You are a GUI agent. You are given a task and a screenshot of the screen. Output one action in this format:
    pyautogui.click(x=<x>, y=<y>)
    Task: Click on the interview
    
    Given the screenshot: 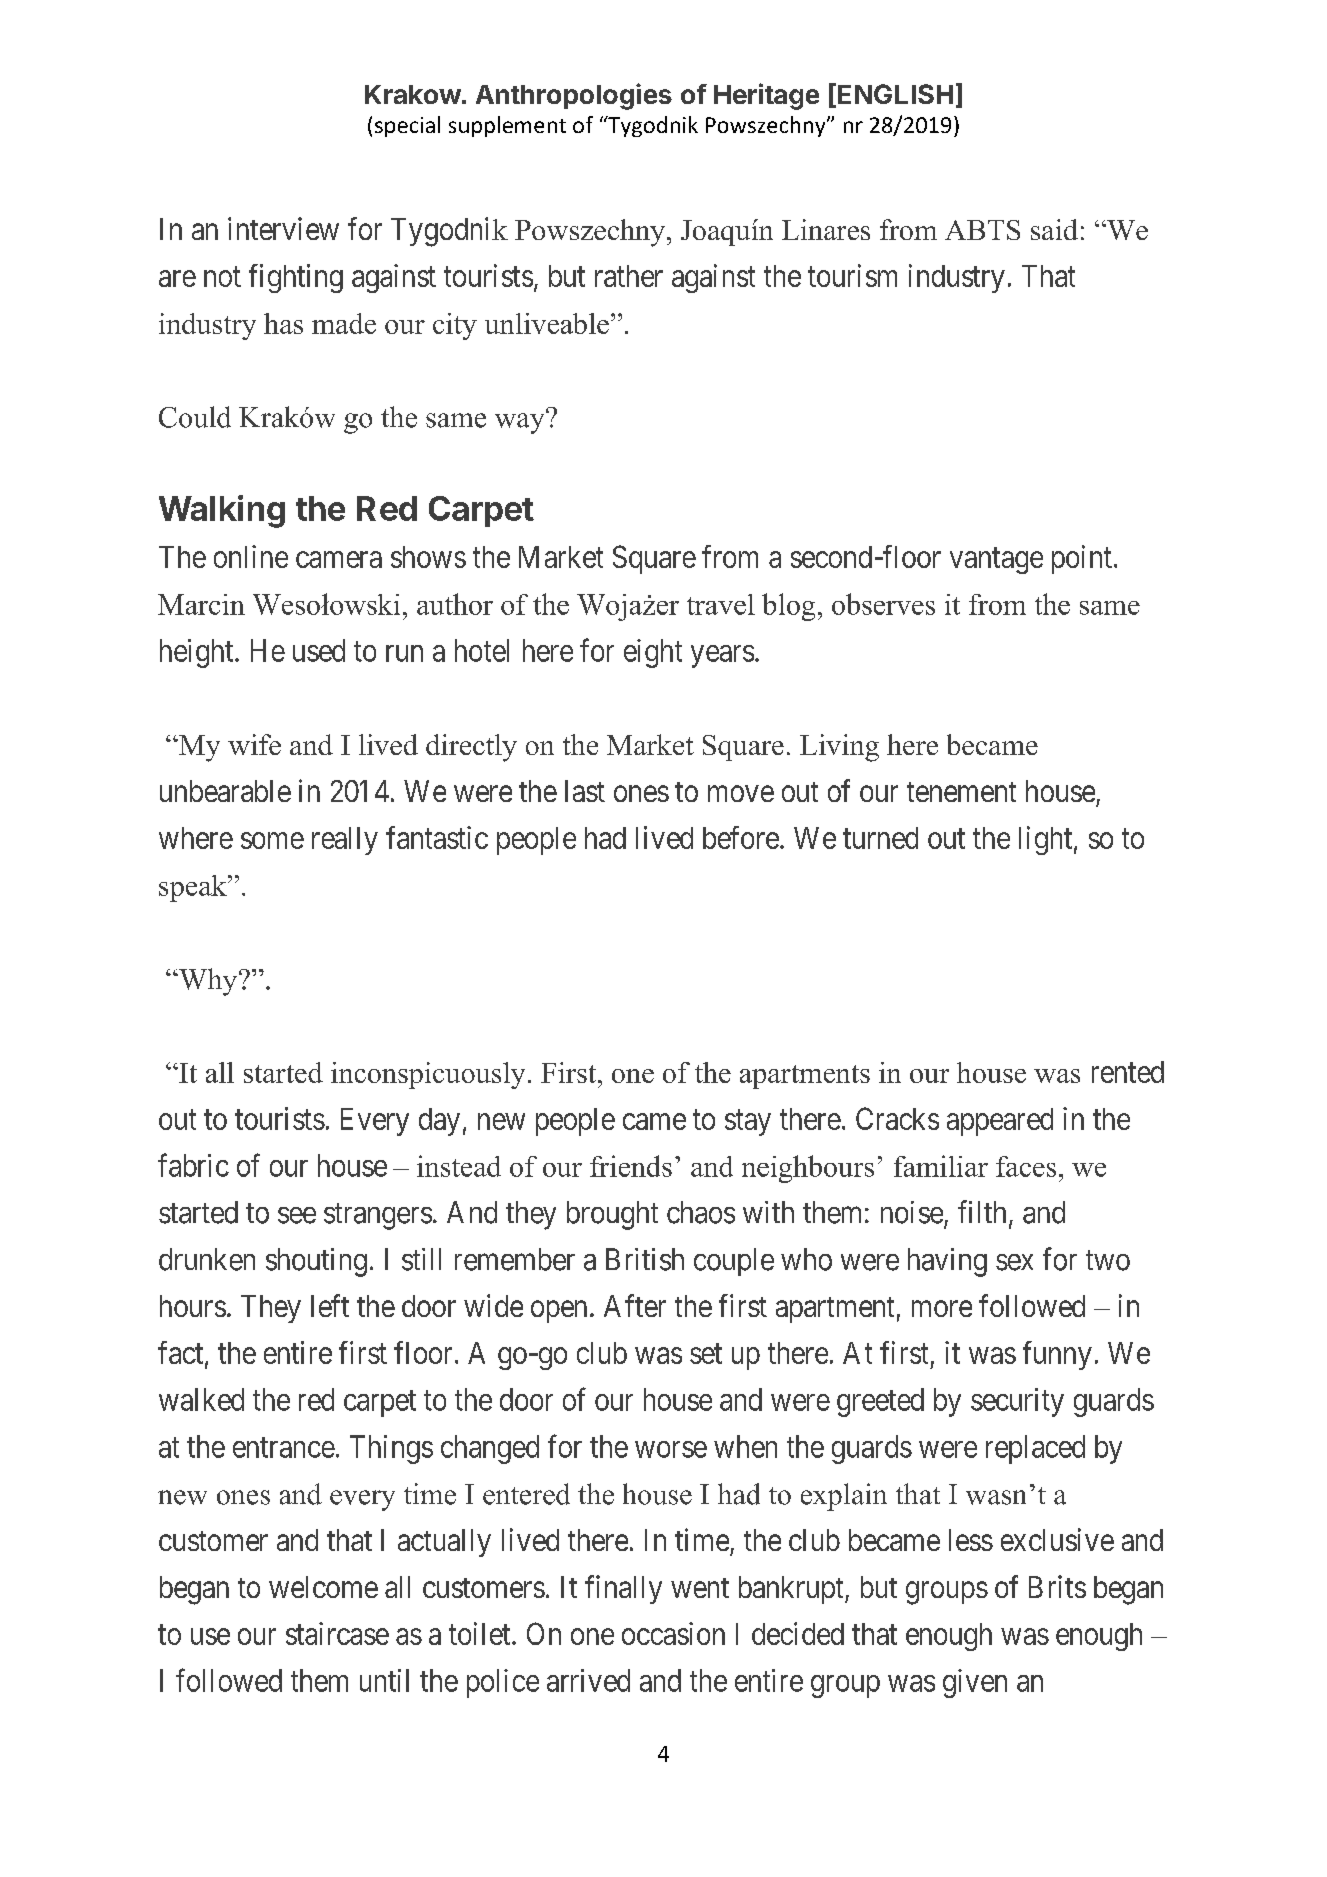 What is the action you would take?
    pyautogui.click(x=283, y=228)
